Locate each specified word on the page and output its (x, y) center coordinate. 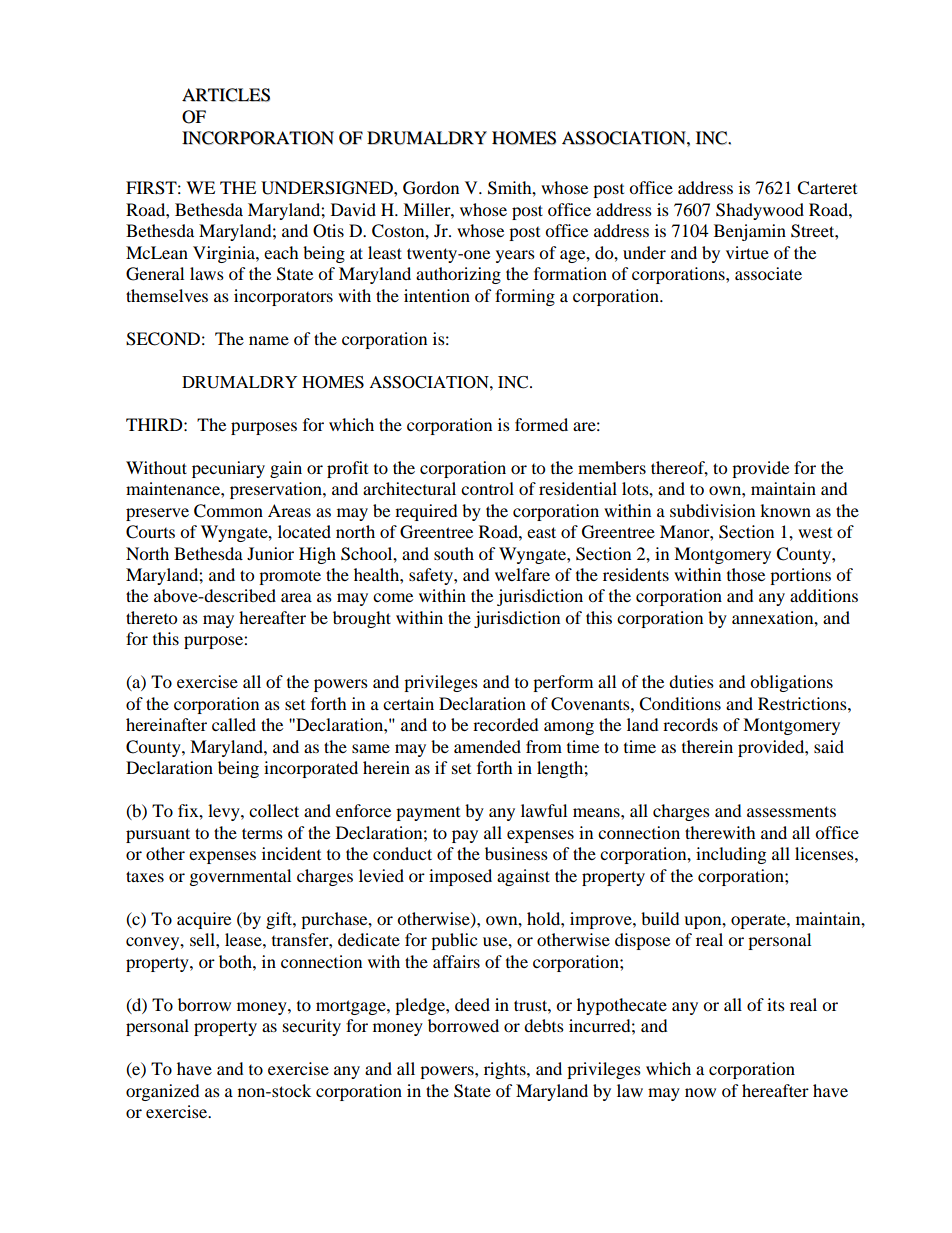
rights (506, 1070)
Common (228, 511)
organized (163, 1092)
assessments (791, 811)
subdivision (712, 510)
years (515, 256)
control (487, 488)
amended (487, 746)
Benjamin (750, 232)
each (281, 252)
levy (225, 812)
